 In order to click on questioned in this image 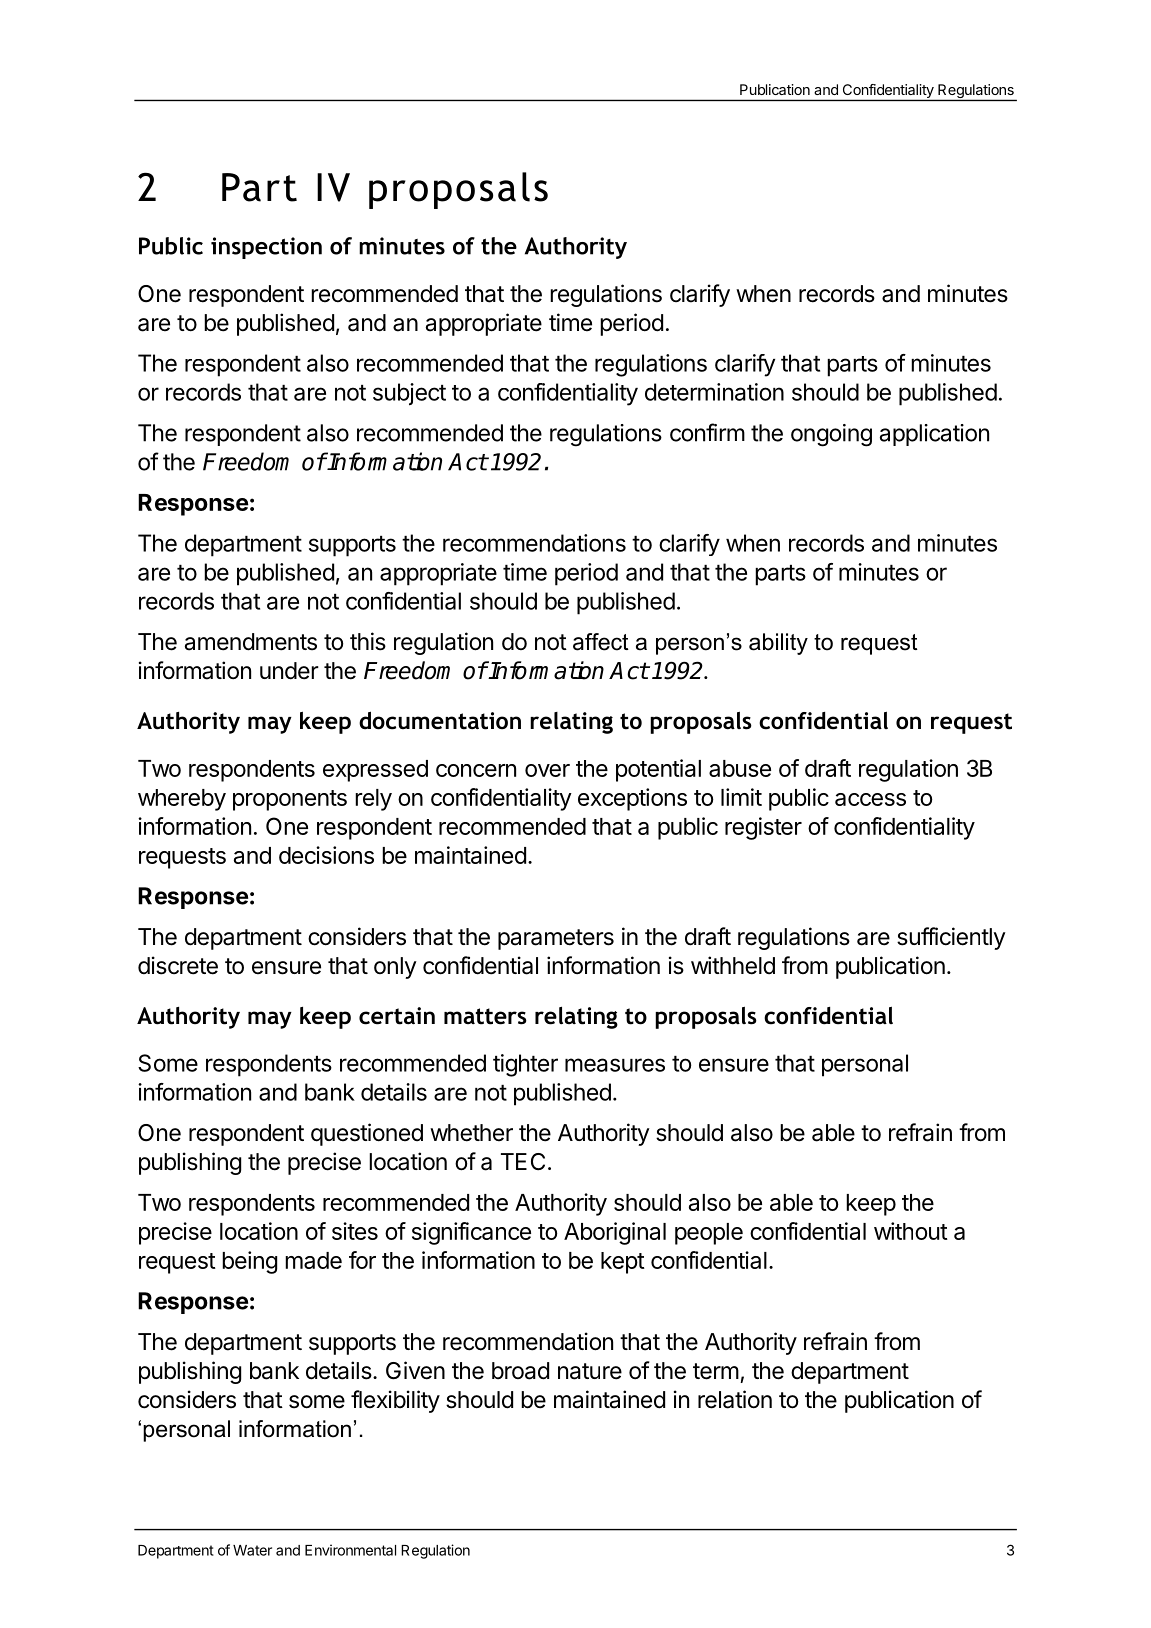, I will do `click(367, 1134)`.
